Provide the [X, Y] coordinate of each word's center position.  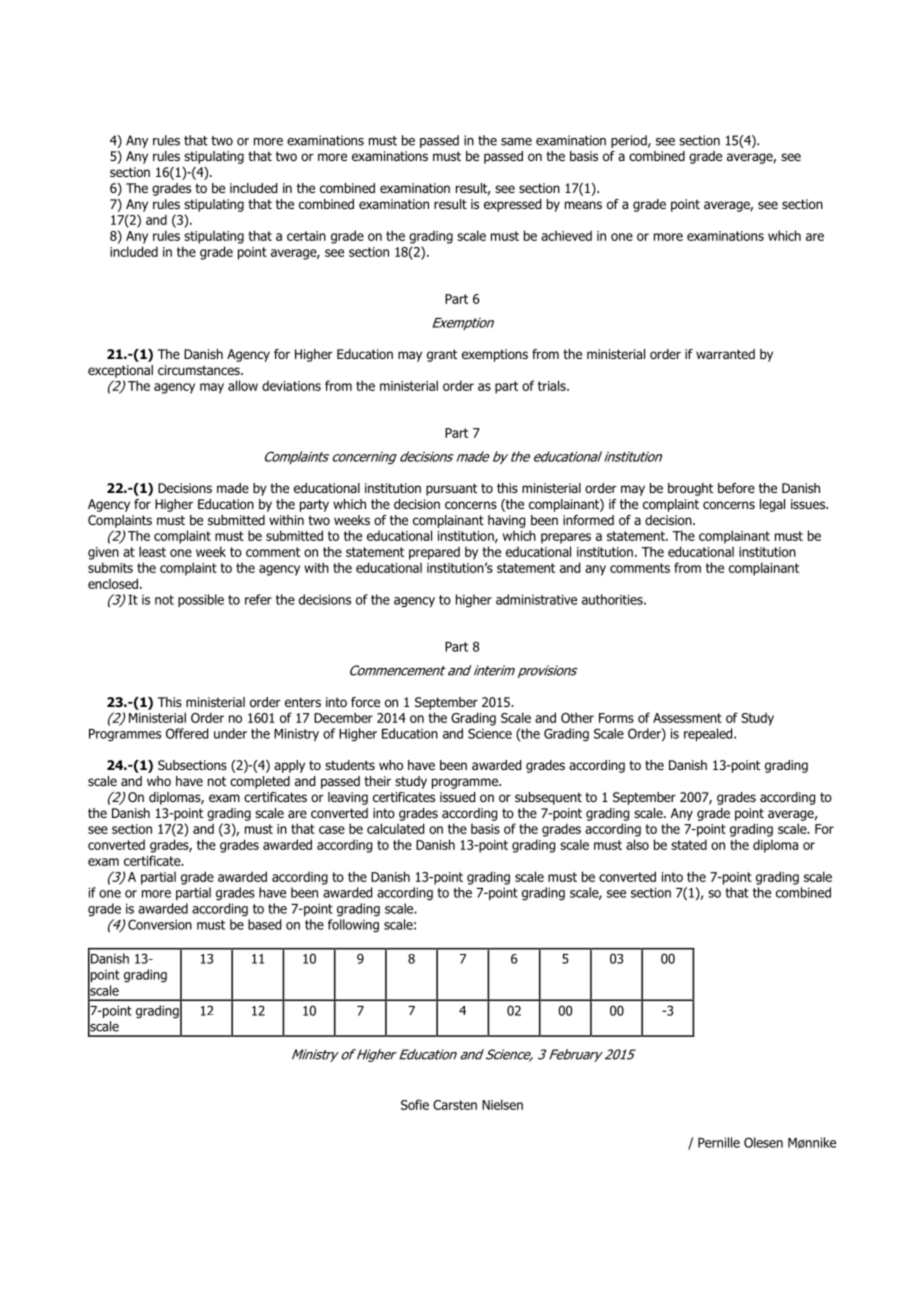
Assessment [687, 718]
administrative [536, 599]
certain [306, 236]
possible [201, 600]
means [583, 205]
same [516, 142]
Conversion [160, 924]
